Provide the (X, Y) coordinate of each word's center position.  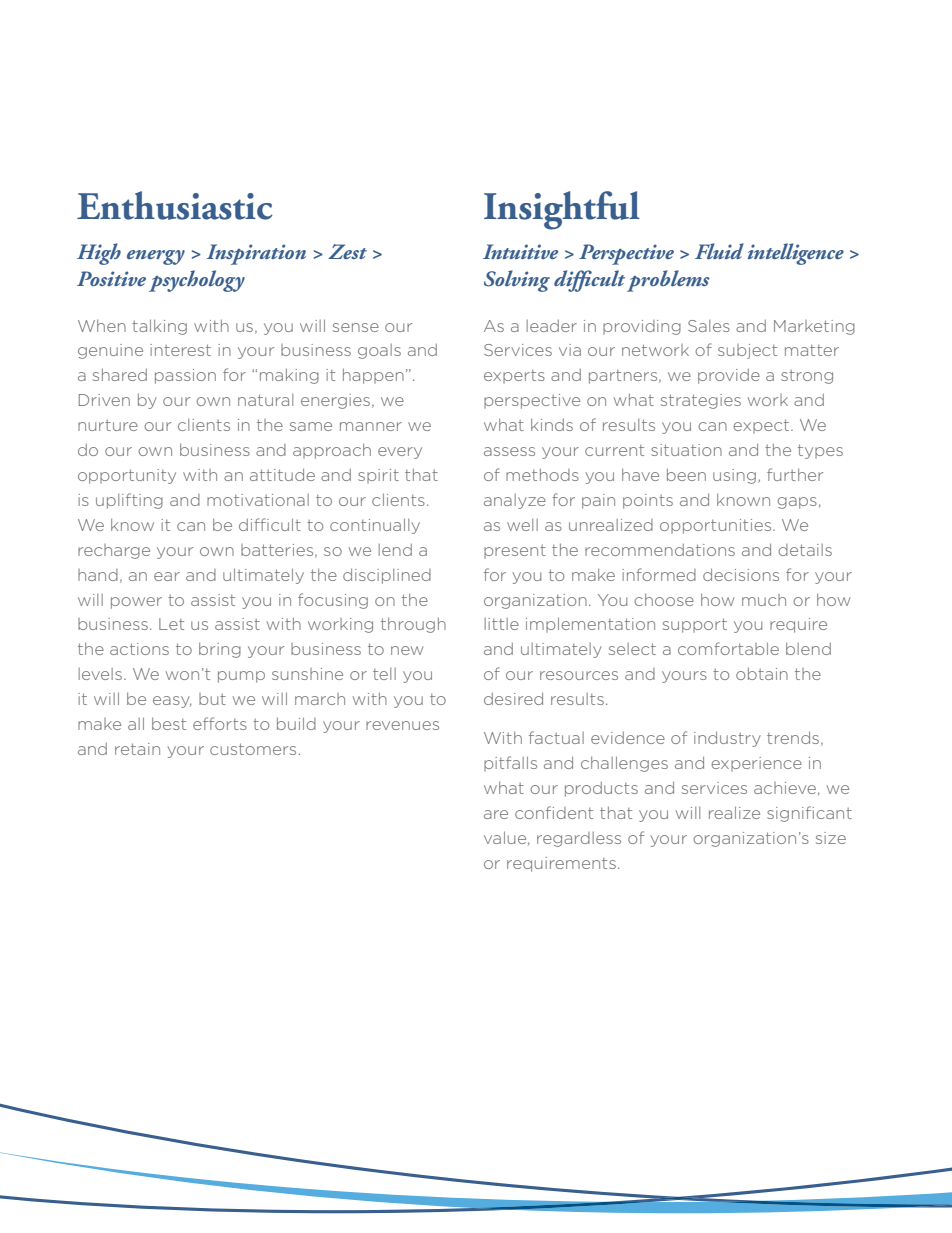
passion (185, 376)
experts (514, 377)
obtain (762, 673)
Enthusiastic (174, 205)
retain (137, 749)
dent (575, 813)
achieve (785, 788)
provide (729, 376)
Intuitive (520, 251)
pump (241, 677)
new (407, 650)
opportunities (717, 526)
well (522, 525)
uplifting (129, 501)
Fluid (719, 251)
